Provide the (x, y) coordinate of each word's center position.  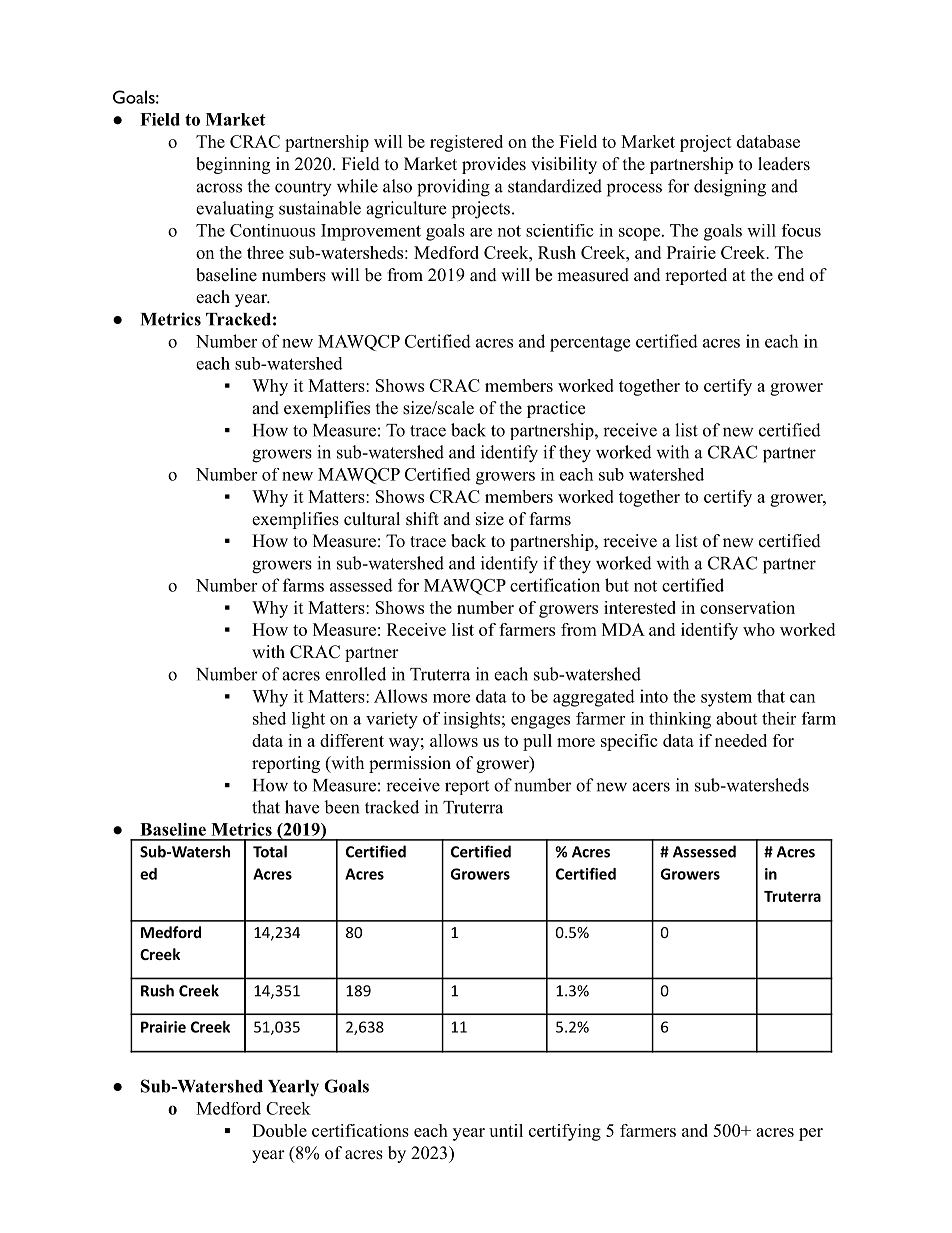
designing (730, 188)
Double (279, 1130)
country (303, 189)
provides (494, 165)
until (506, 1130)
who (759, 629)
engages (540, 722)
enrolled (355, 674)
